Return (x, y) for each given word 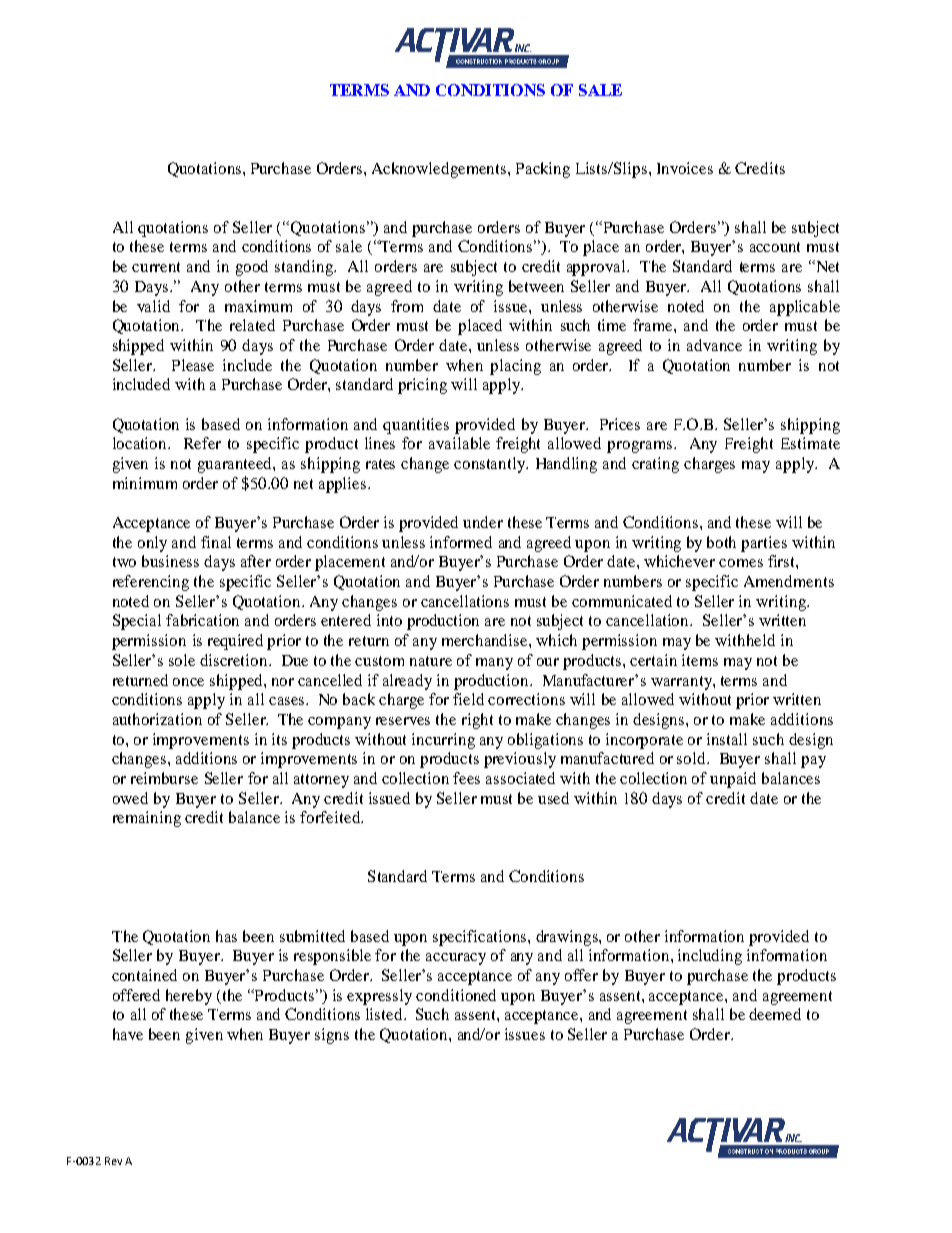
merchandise (486, 640)
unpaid (733, 780)
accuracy (456, 959)
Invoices (685, 168)
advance (714, 345)
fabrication (202, 620)
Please (193, 365)
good (252, 268)
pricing (422, 386)
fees (466, 778)
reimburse (164, 778)
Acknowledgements (440, 170)
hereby (189, 997)
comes (741, 563)
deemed (775, 1014)
